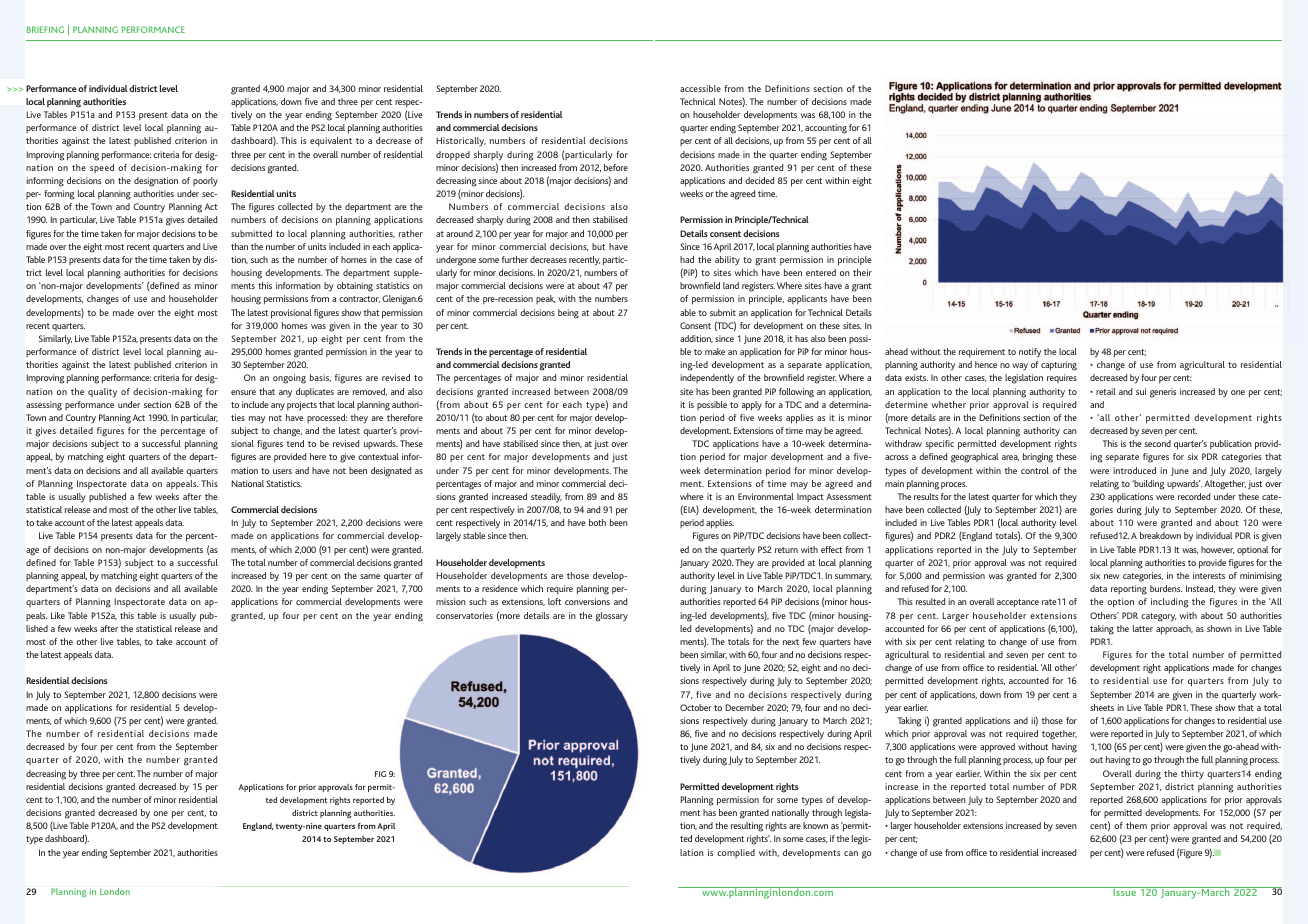  What do you see at coordinates (1112, 576) in the page?
I see `new` at bounding box center [1112, 576].
